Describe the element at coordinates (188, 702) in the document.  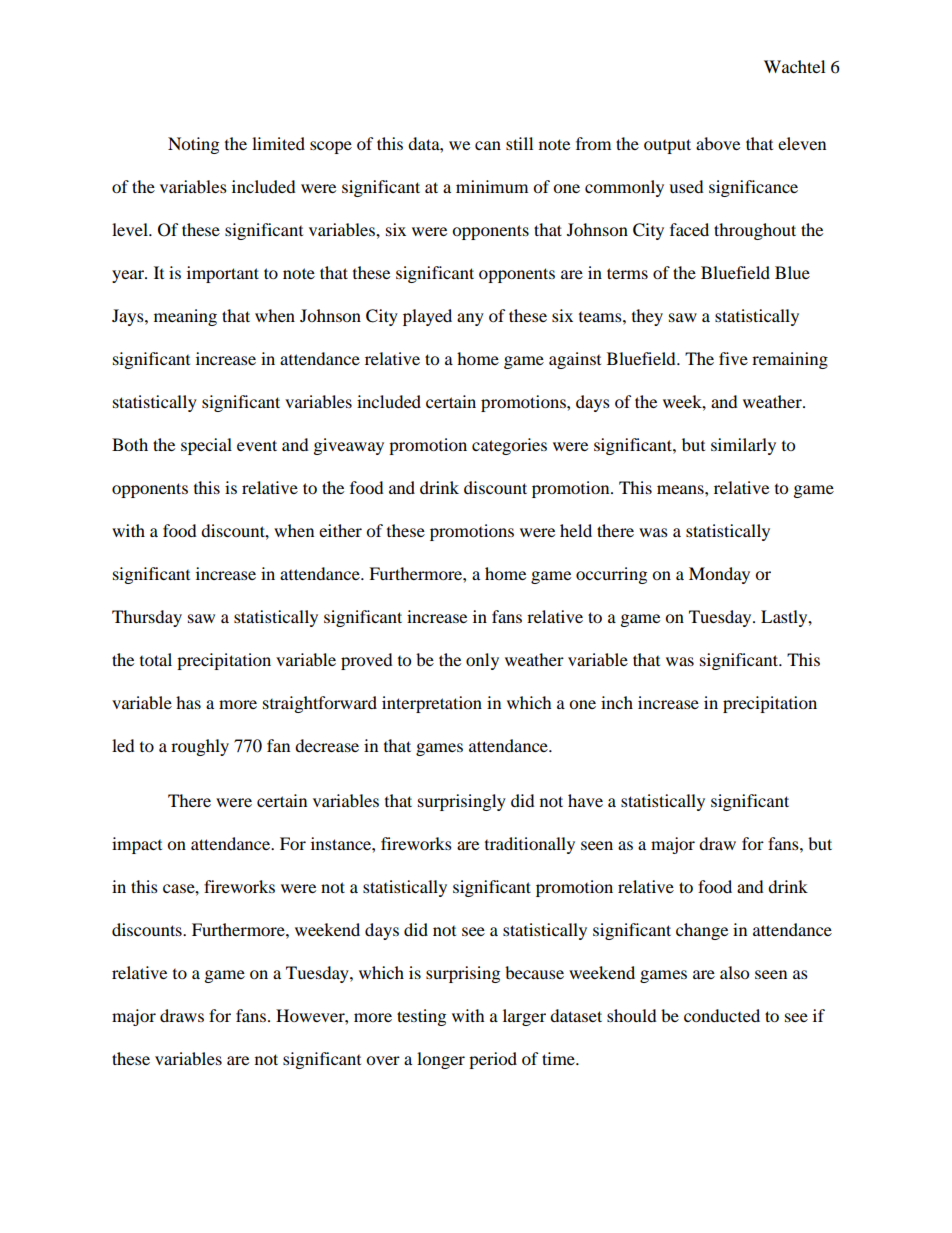
I see `has` at that location.
